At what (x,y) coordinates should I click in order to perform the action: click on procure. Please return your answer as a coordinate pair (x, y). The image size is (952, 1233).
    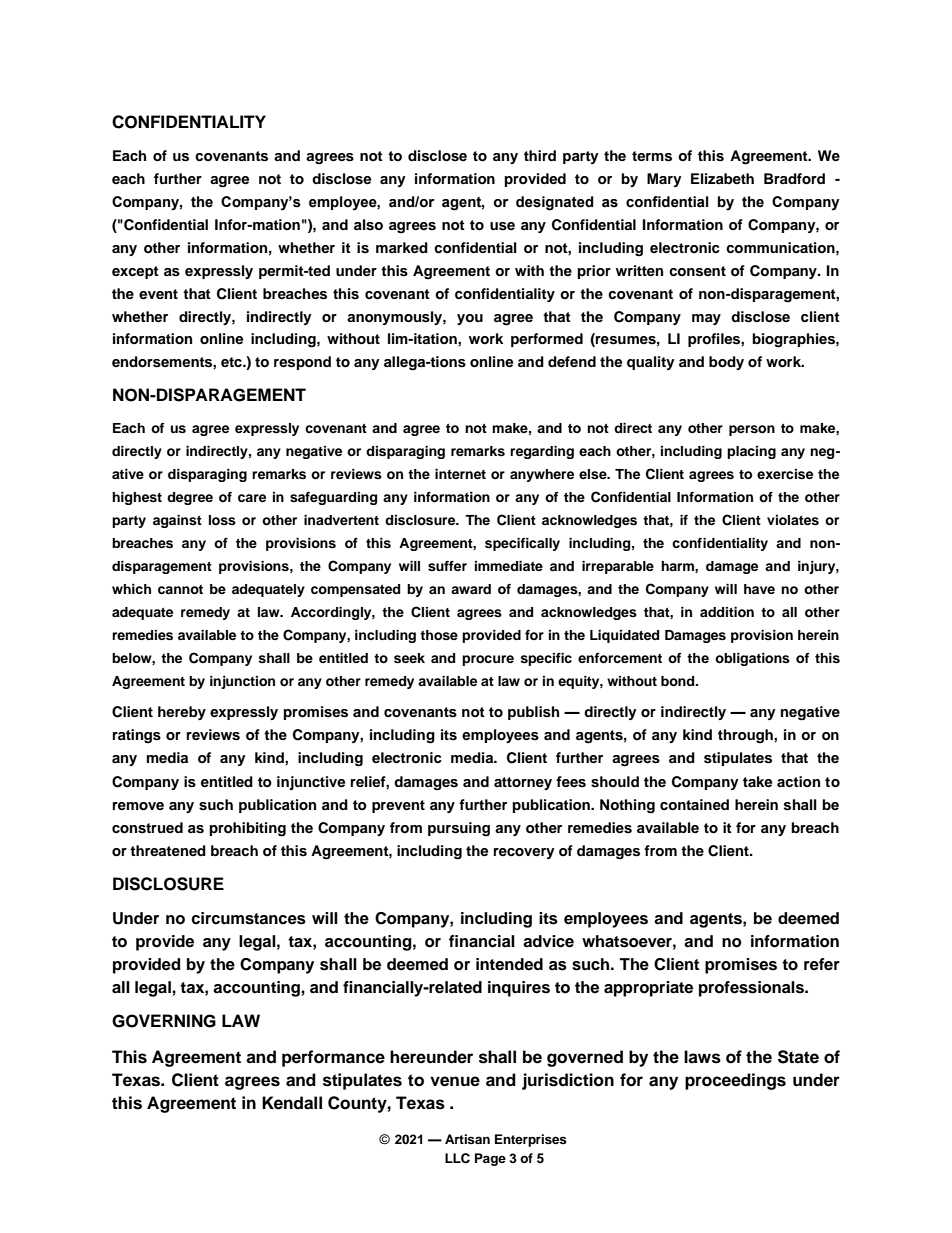
    Looking at the image, I should click on (488, 660).
